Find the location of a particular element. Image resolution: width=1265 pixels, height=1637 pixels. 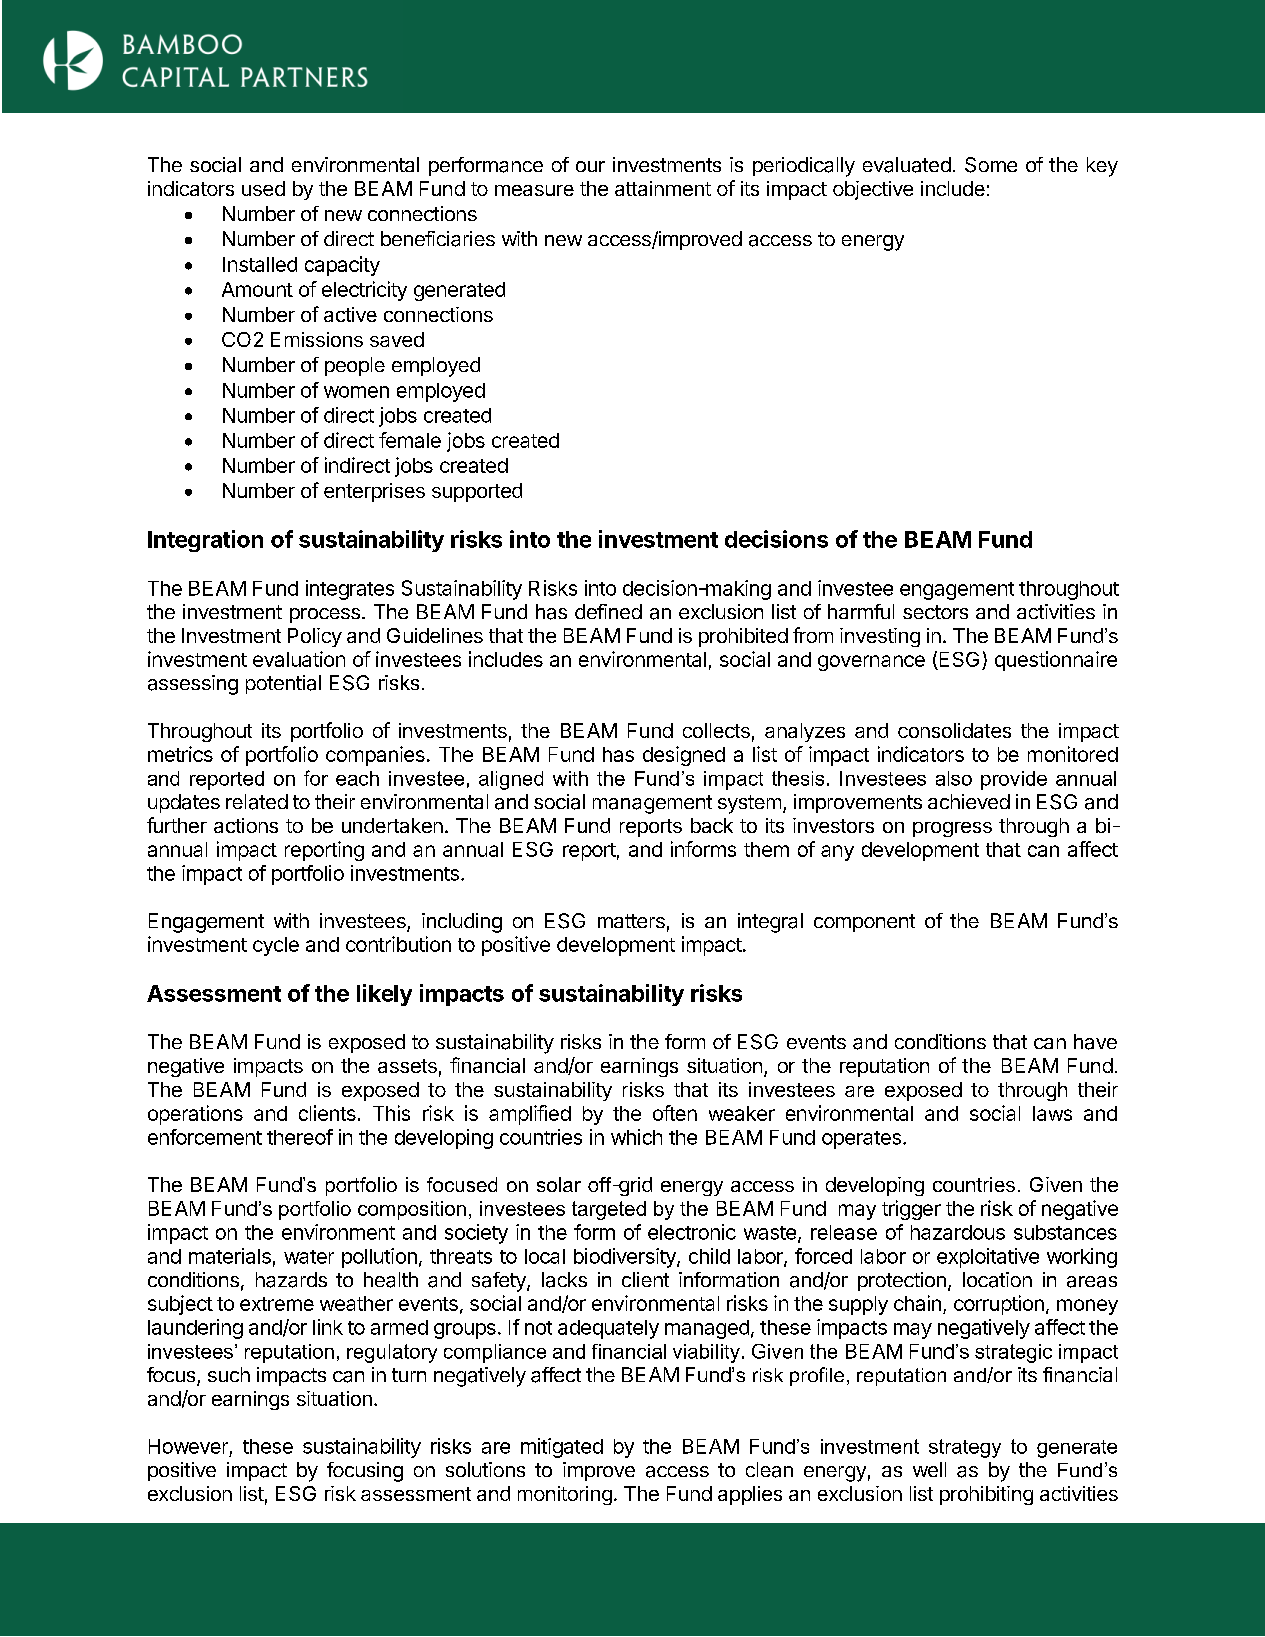

defined is located at coordinates (608, 611).
